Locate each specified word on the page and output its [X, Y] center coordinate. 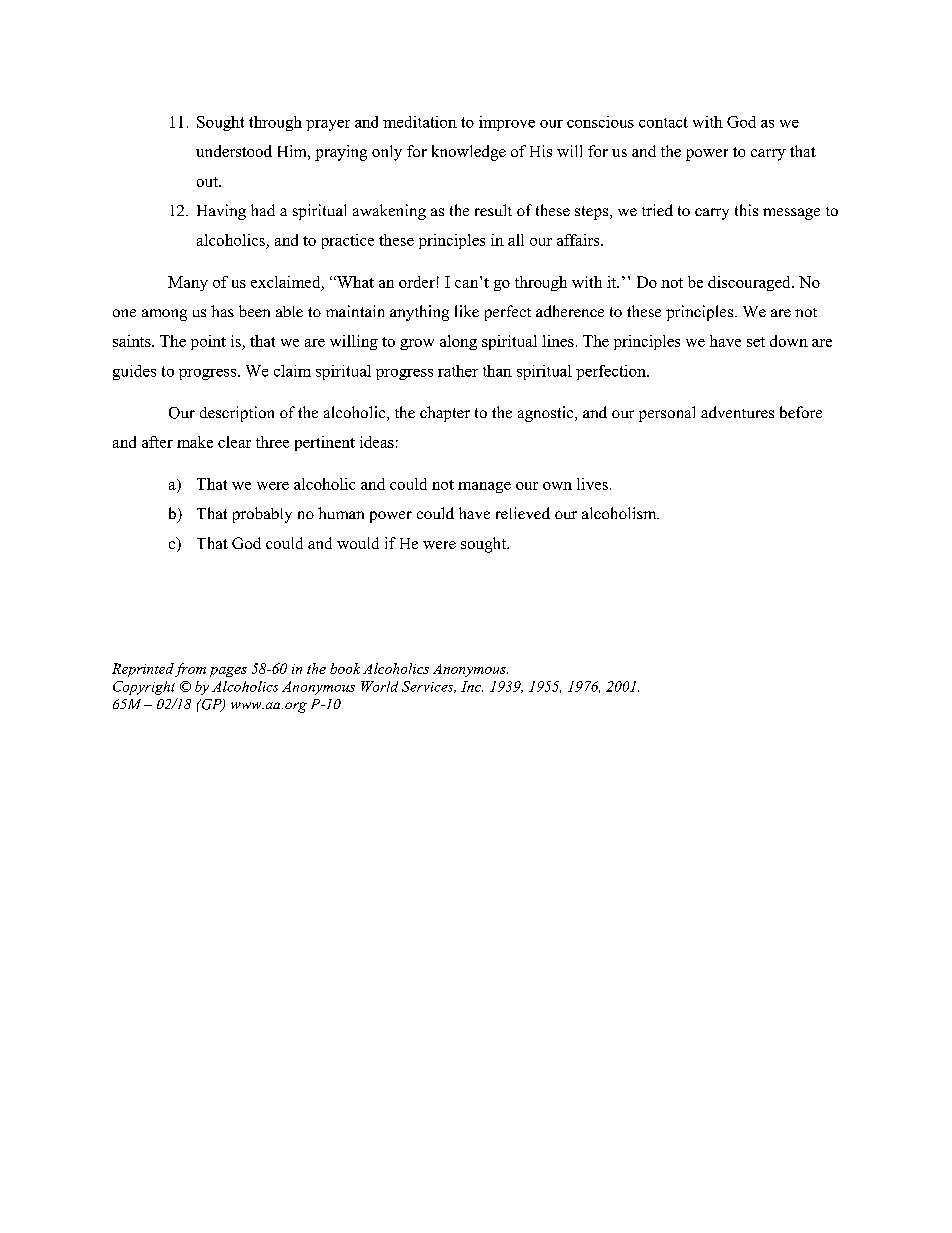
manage [484, 487]
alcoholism [620, 513]
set [756, 342]
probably [262, 515]
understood [234, 151]
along [458, 342]
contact [663, 122]
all [516, 240]
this [746, 210]
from [190, 670]
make [195, 442]
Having [221, 212]
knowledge [469, 153]
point [208, 342]
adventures [737, 412]
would [358, 543]
